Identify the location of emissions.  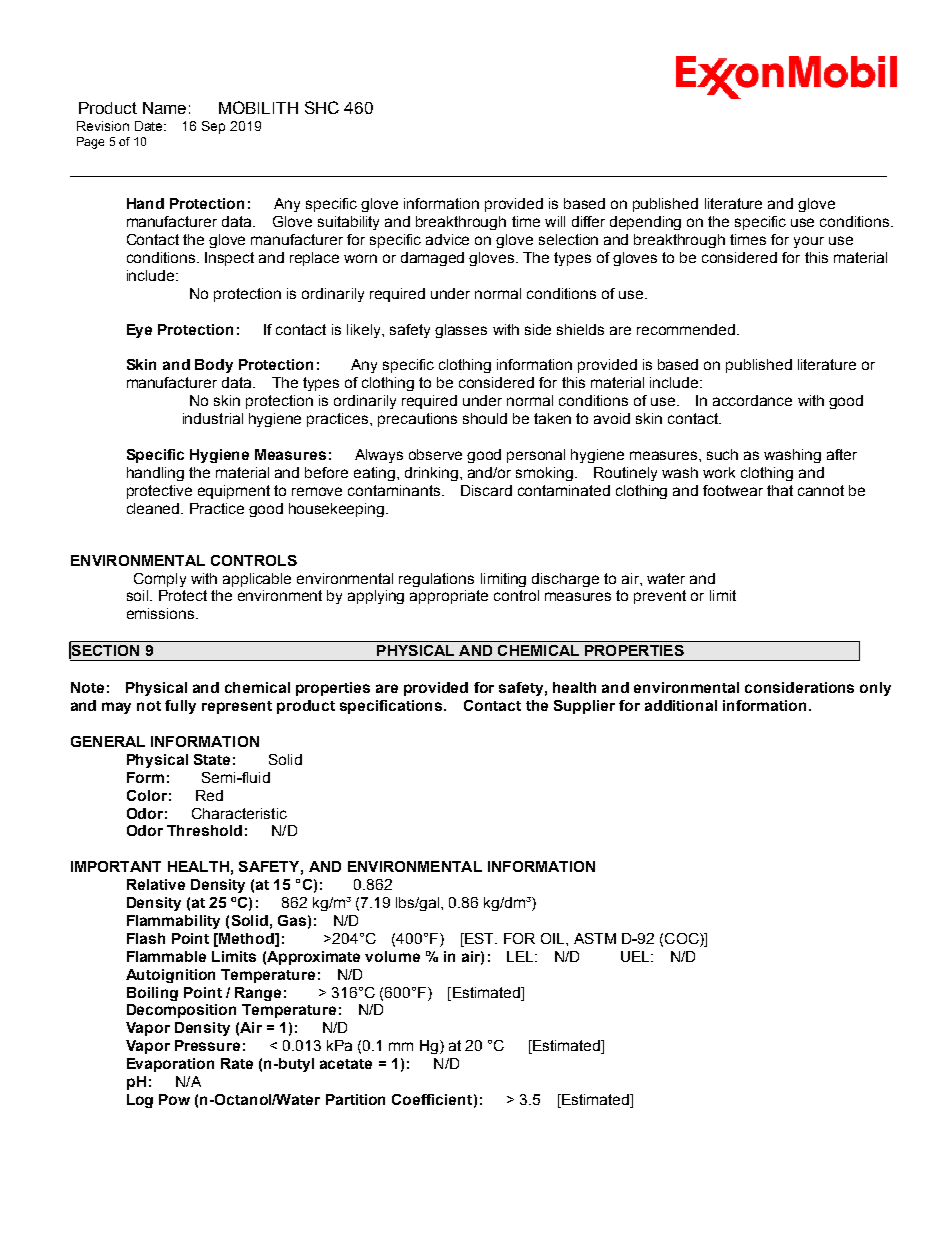
(162, 613).
